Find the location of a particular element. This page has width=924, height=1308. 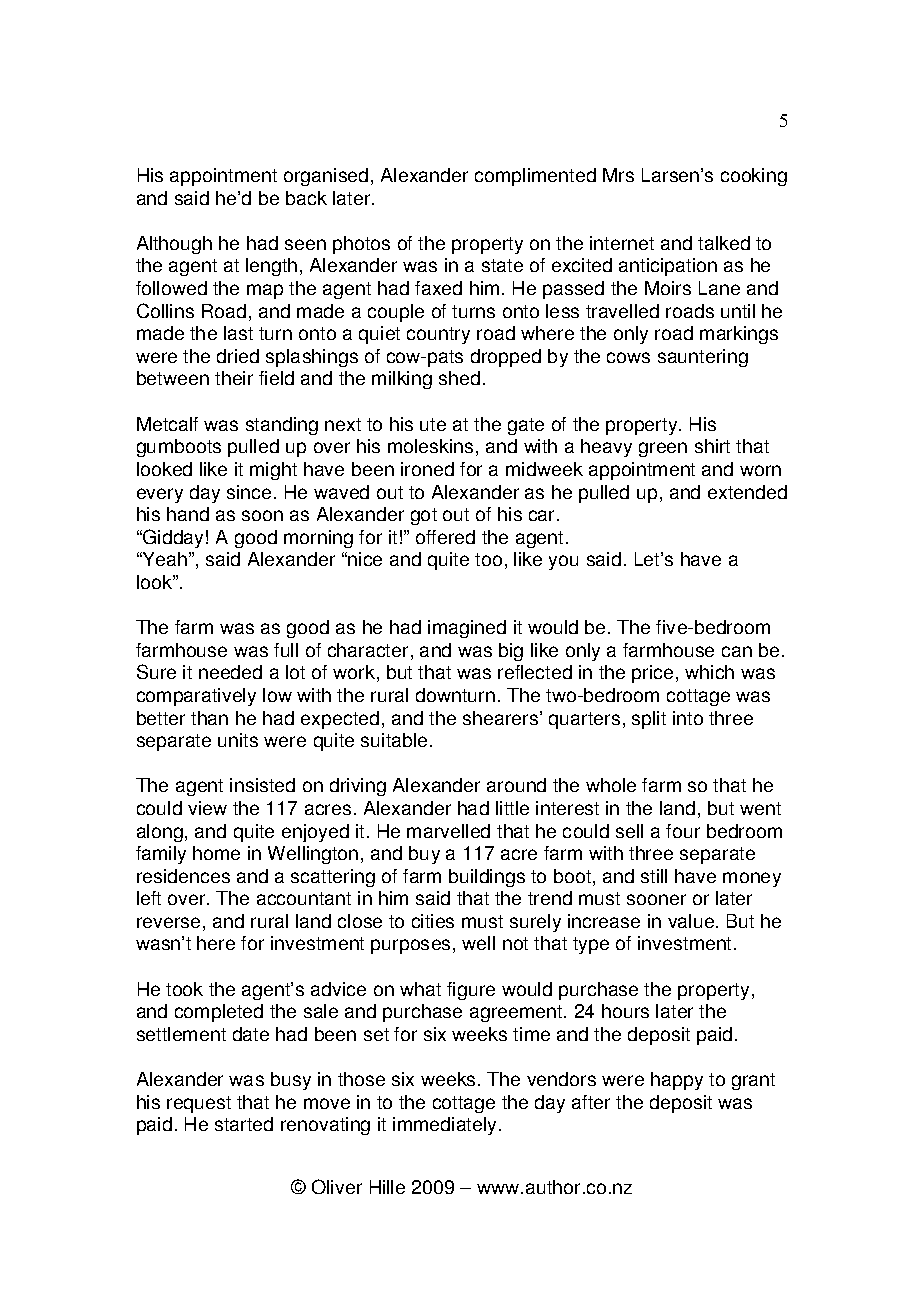

started is located at coordinates (244, 1124).
